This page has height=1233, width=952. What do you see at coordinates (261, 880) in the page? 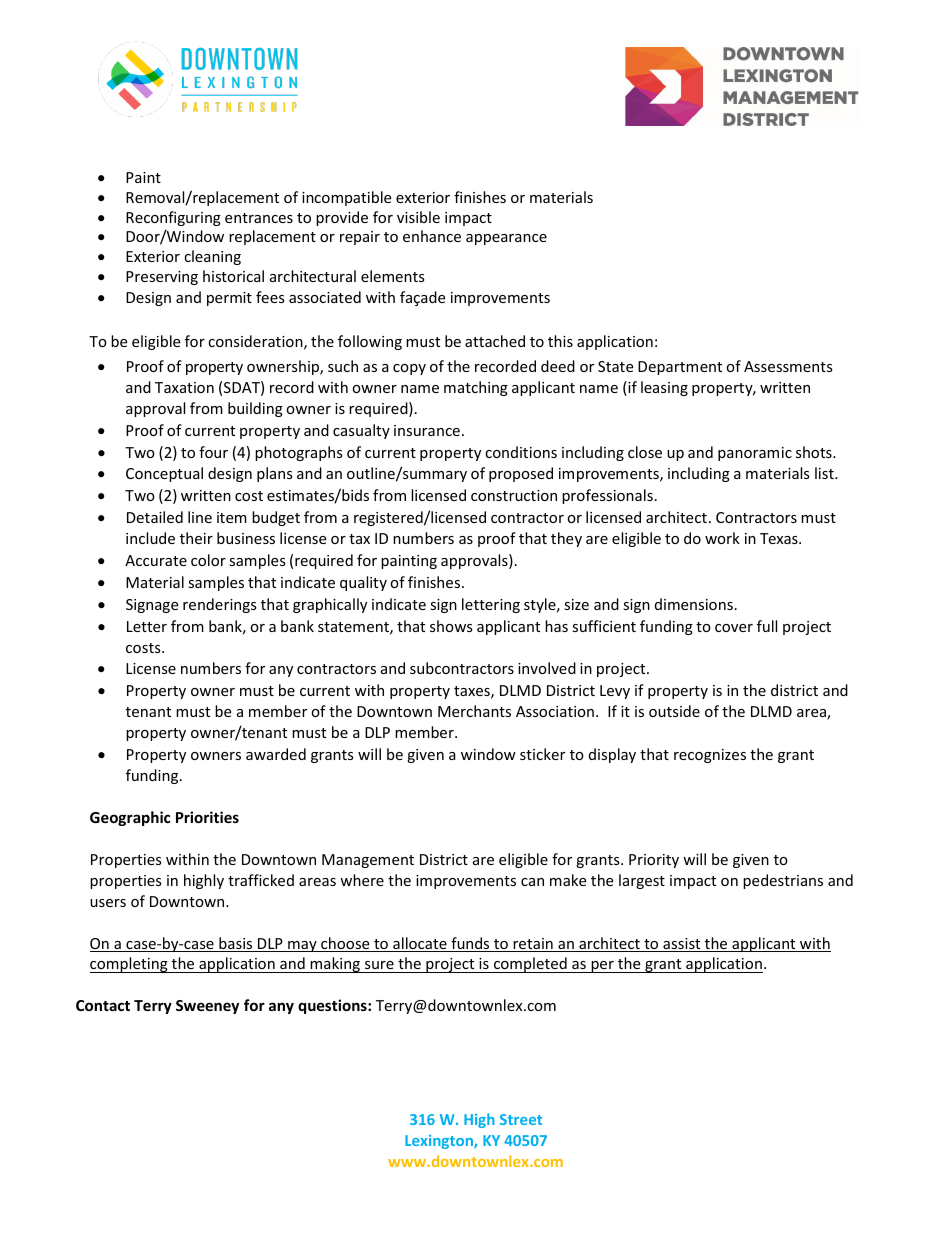
I see `trafficked` at bounding box center [261, 880].
